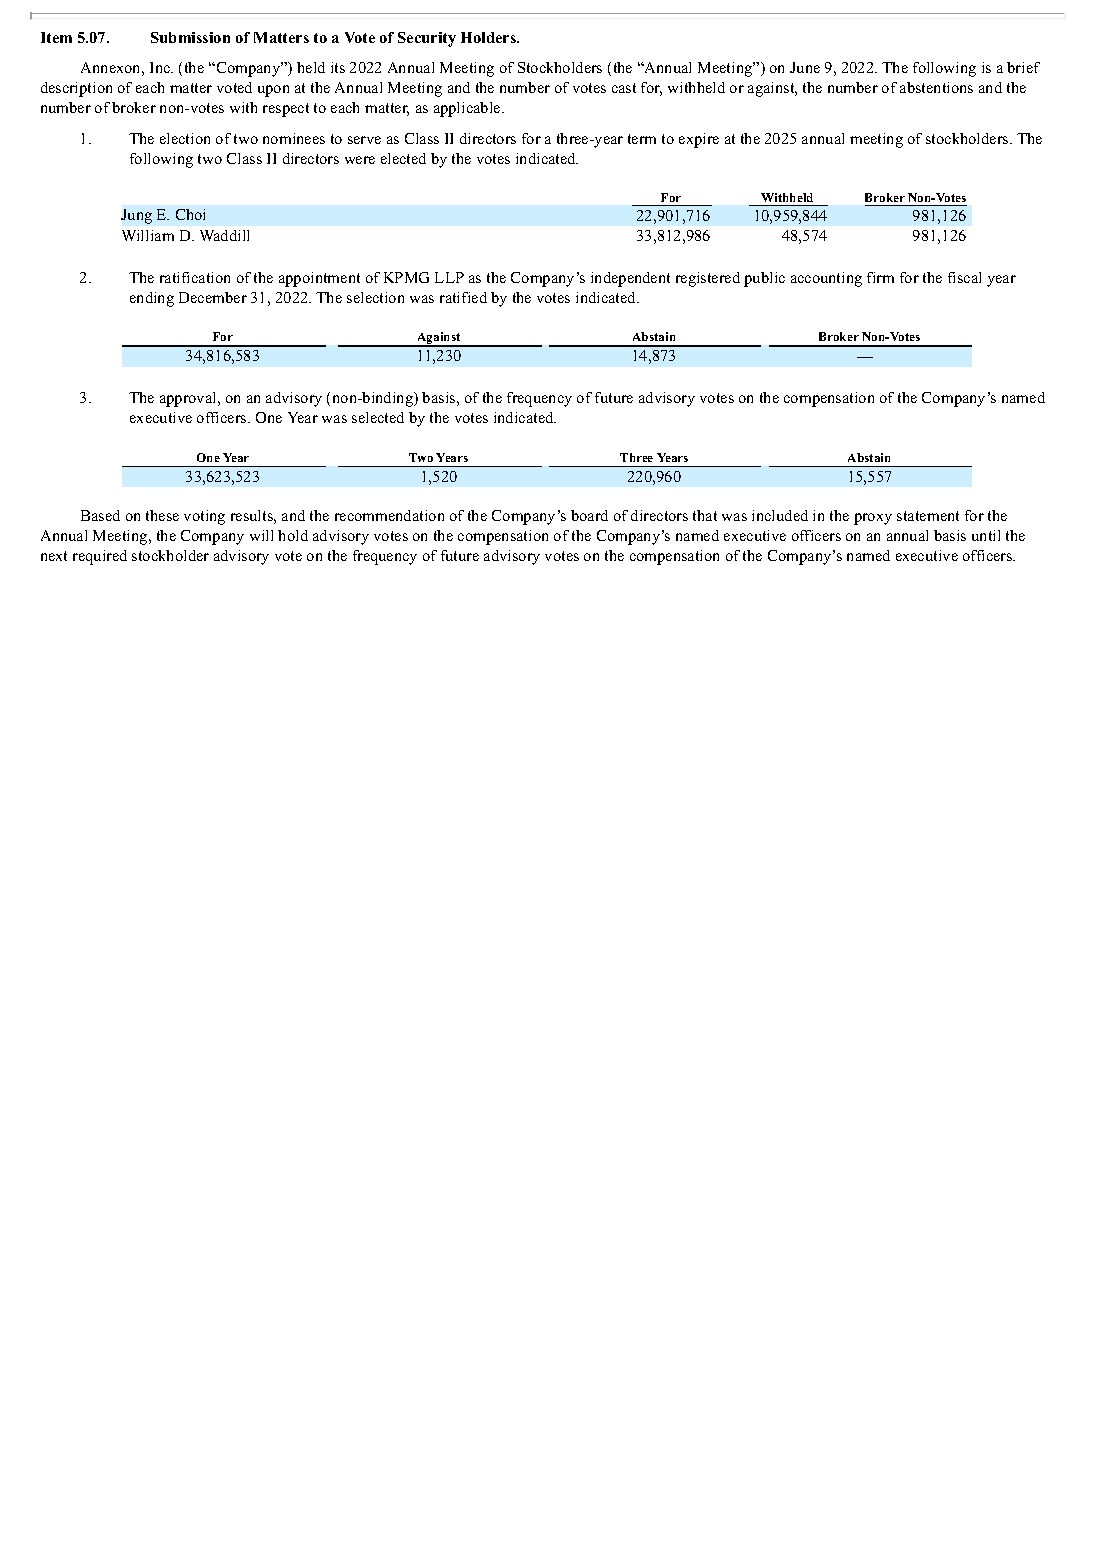 This screenshot has width=1094, height=1548. What do you see at coordinates (986, 535) in the screenshot?
I see `until` at bounding box center [986, 535].
